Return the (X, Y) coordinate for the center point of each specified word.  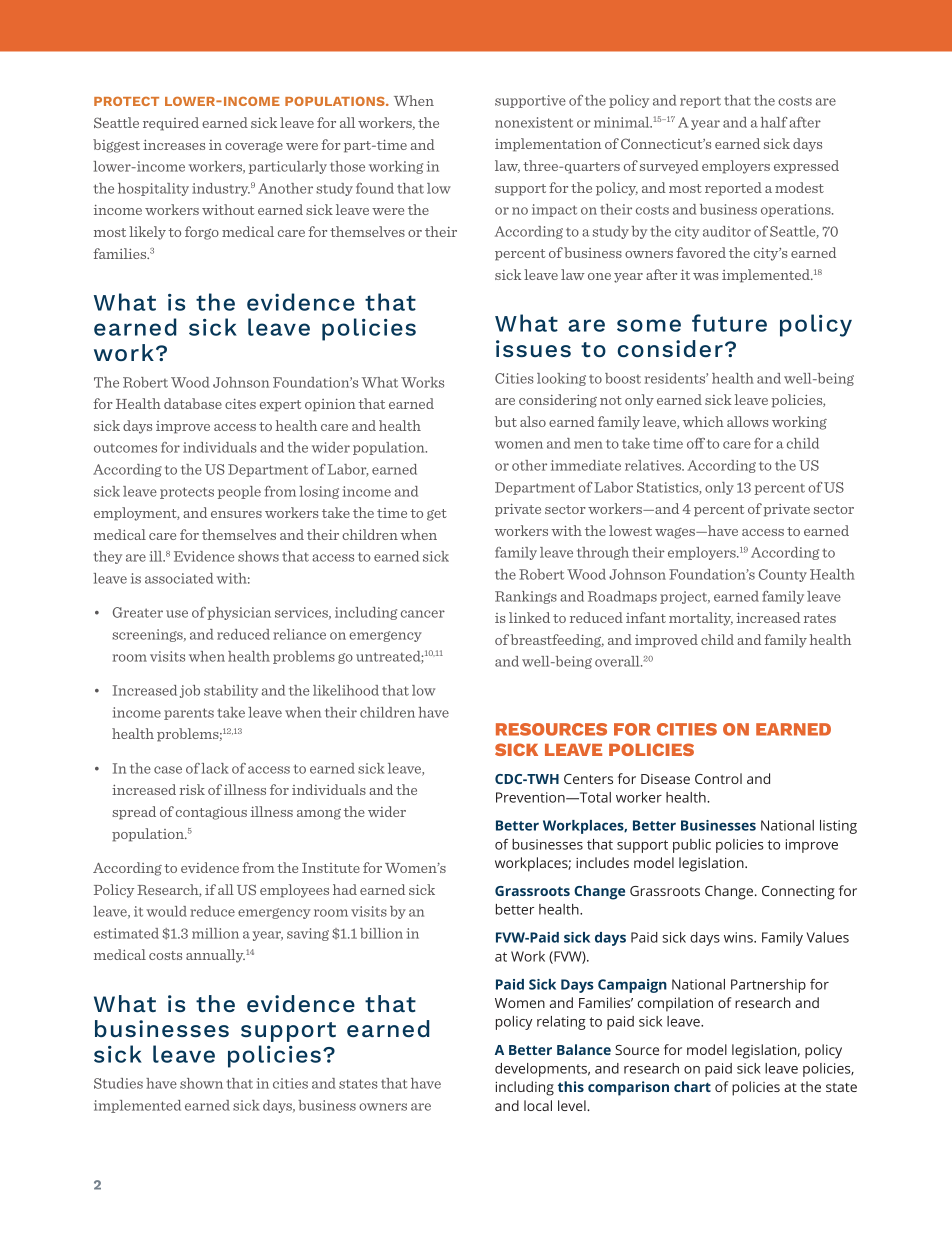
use (177, 614)
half (774, 122)
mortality (701, 619)
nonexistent (534, 122)
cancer (423, 614)
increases (174, 145)
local (538, 1105)
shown (201, 1083)
